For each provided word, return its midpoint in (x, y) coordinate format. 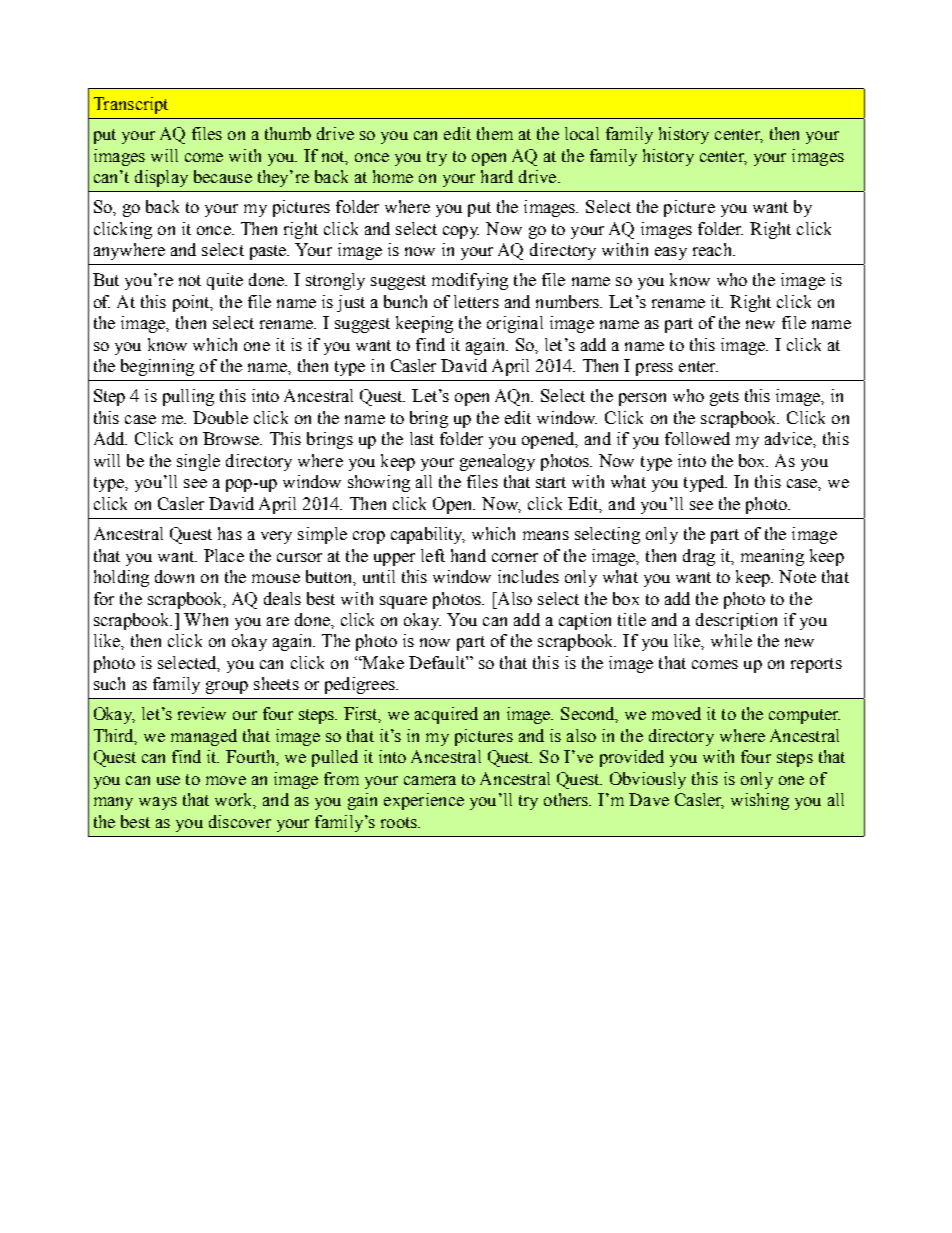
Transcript (131, 105)
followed (697, 438)
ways (158, 803)
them (495, 133)
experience (424, 801)
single (198, 462)
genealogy (497, 462)
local (582, 133)
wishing (760, 801)
